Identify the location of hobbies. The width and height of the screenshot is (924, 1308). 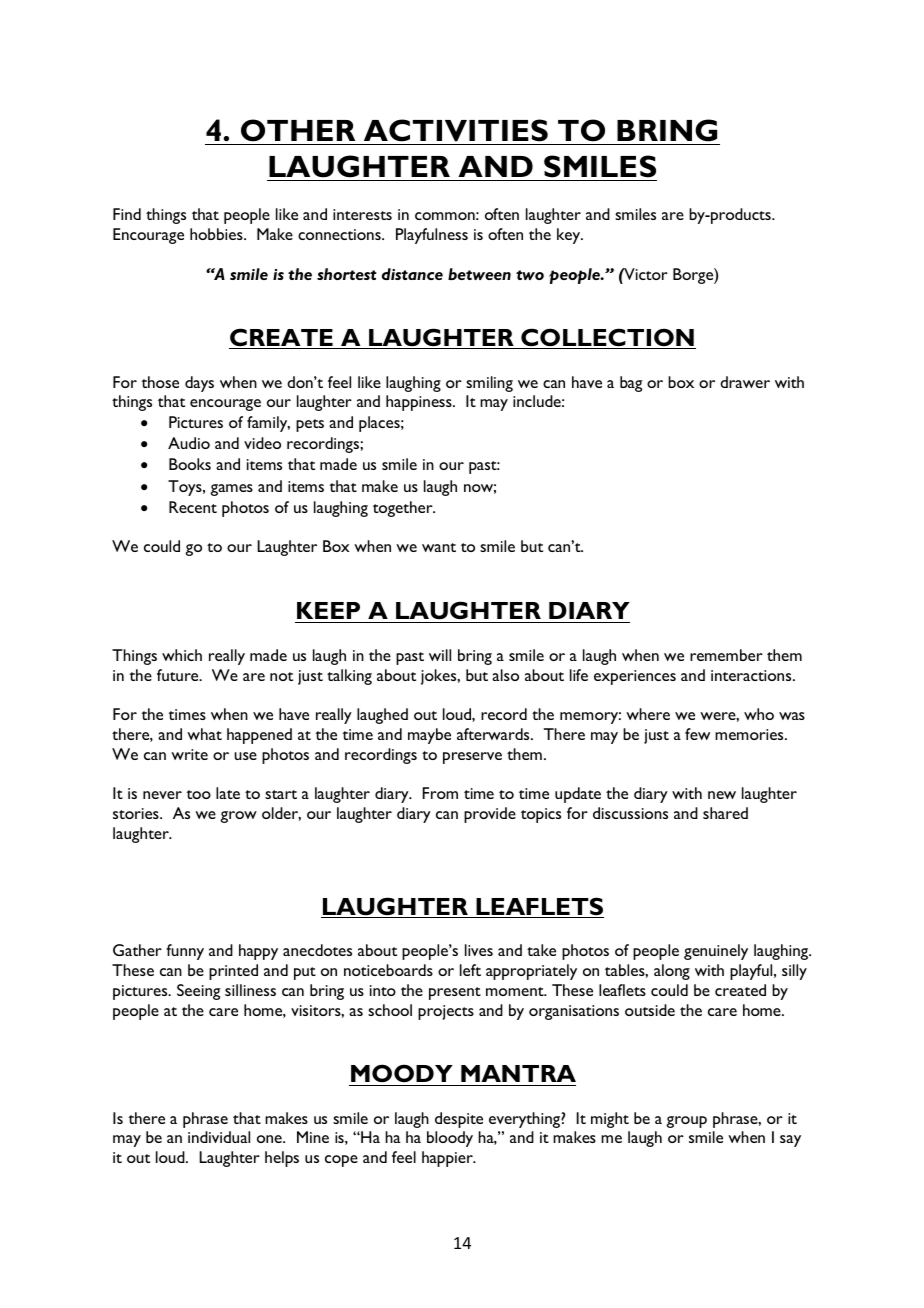
(217, 234).
